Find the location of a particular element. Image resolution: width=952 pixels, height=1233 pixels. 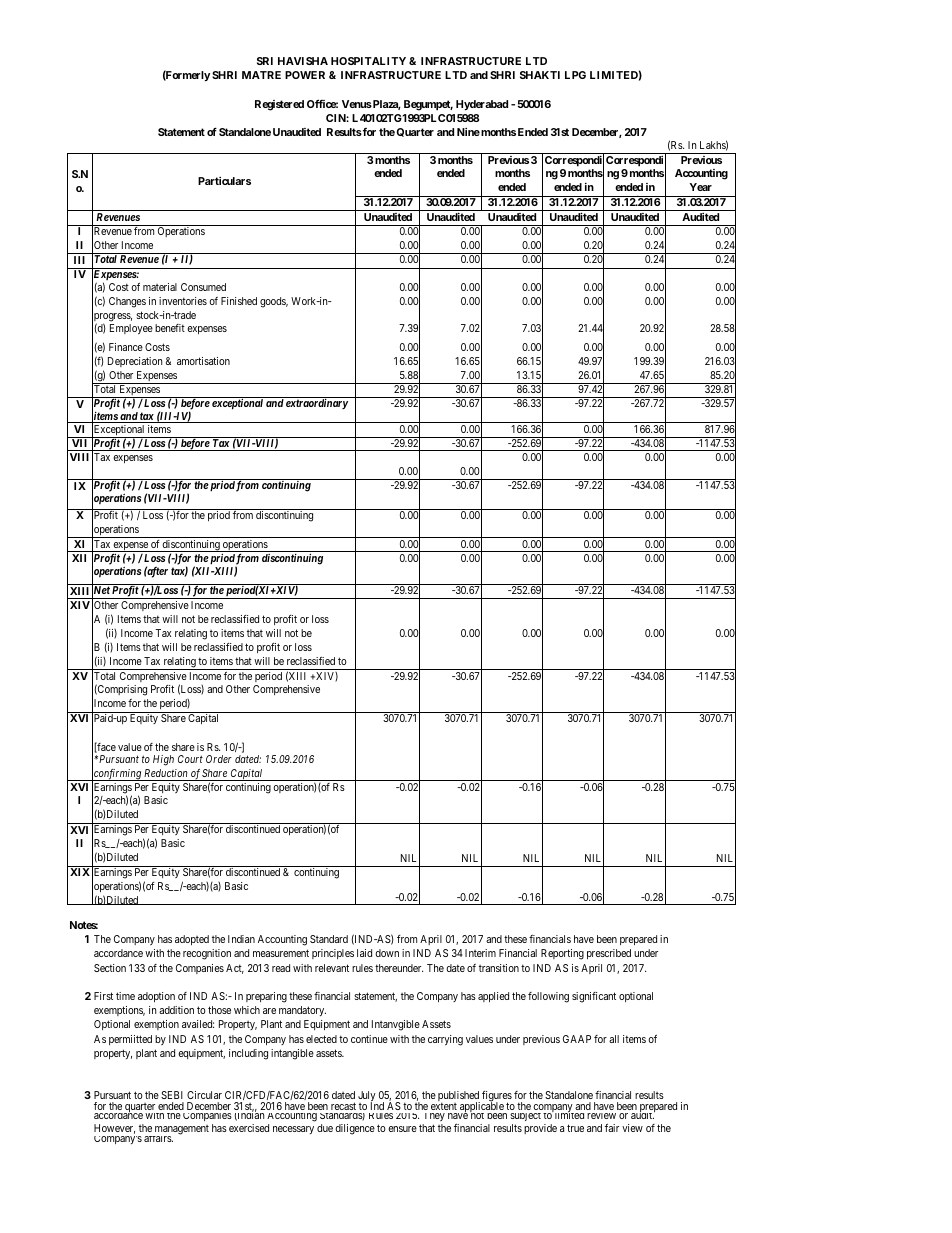

High is located at coordinates (163, 760).
